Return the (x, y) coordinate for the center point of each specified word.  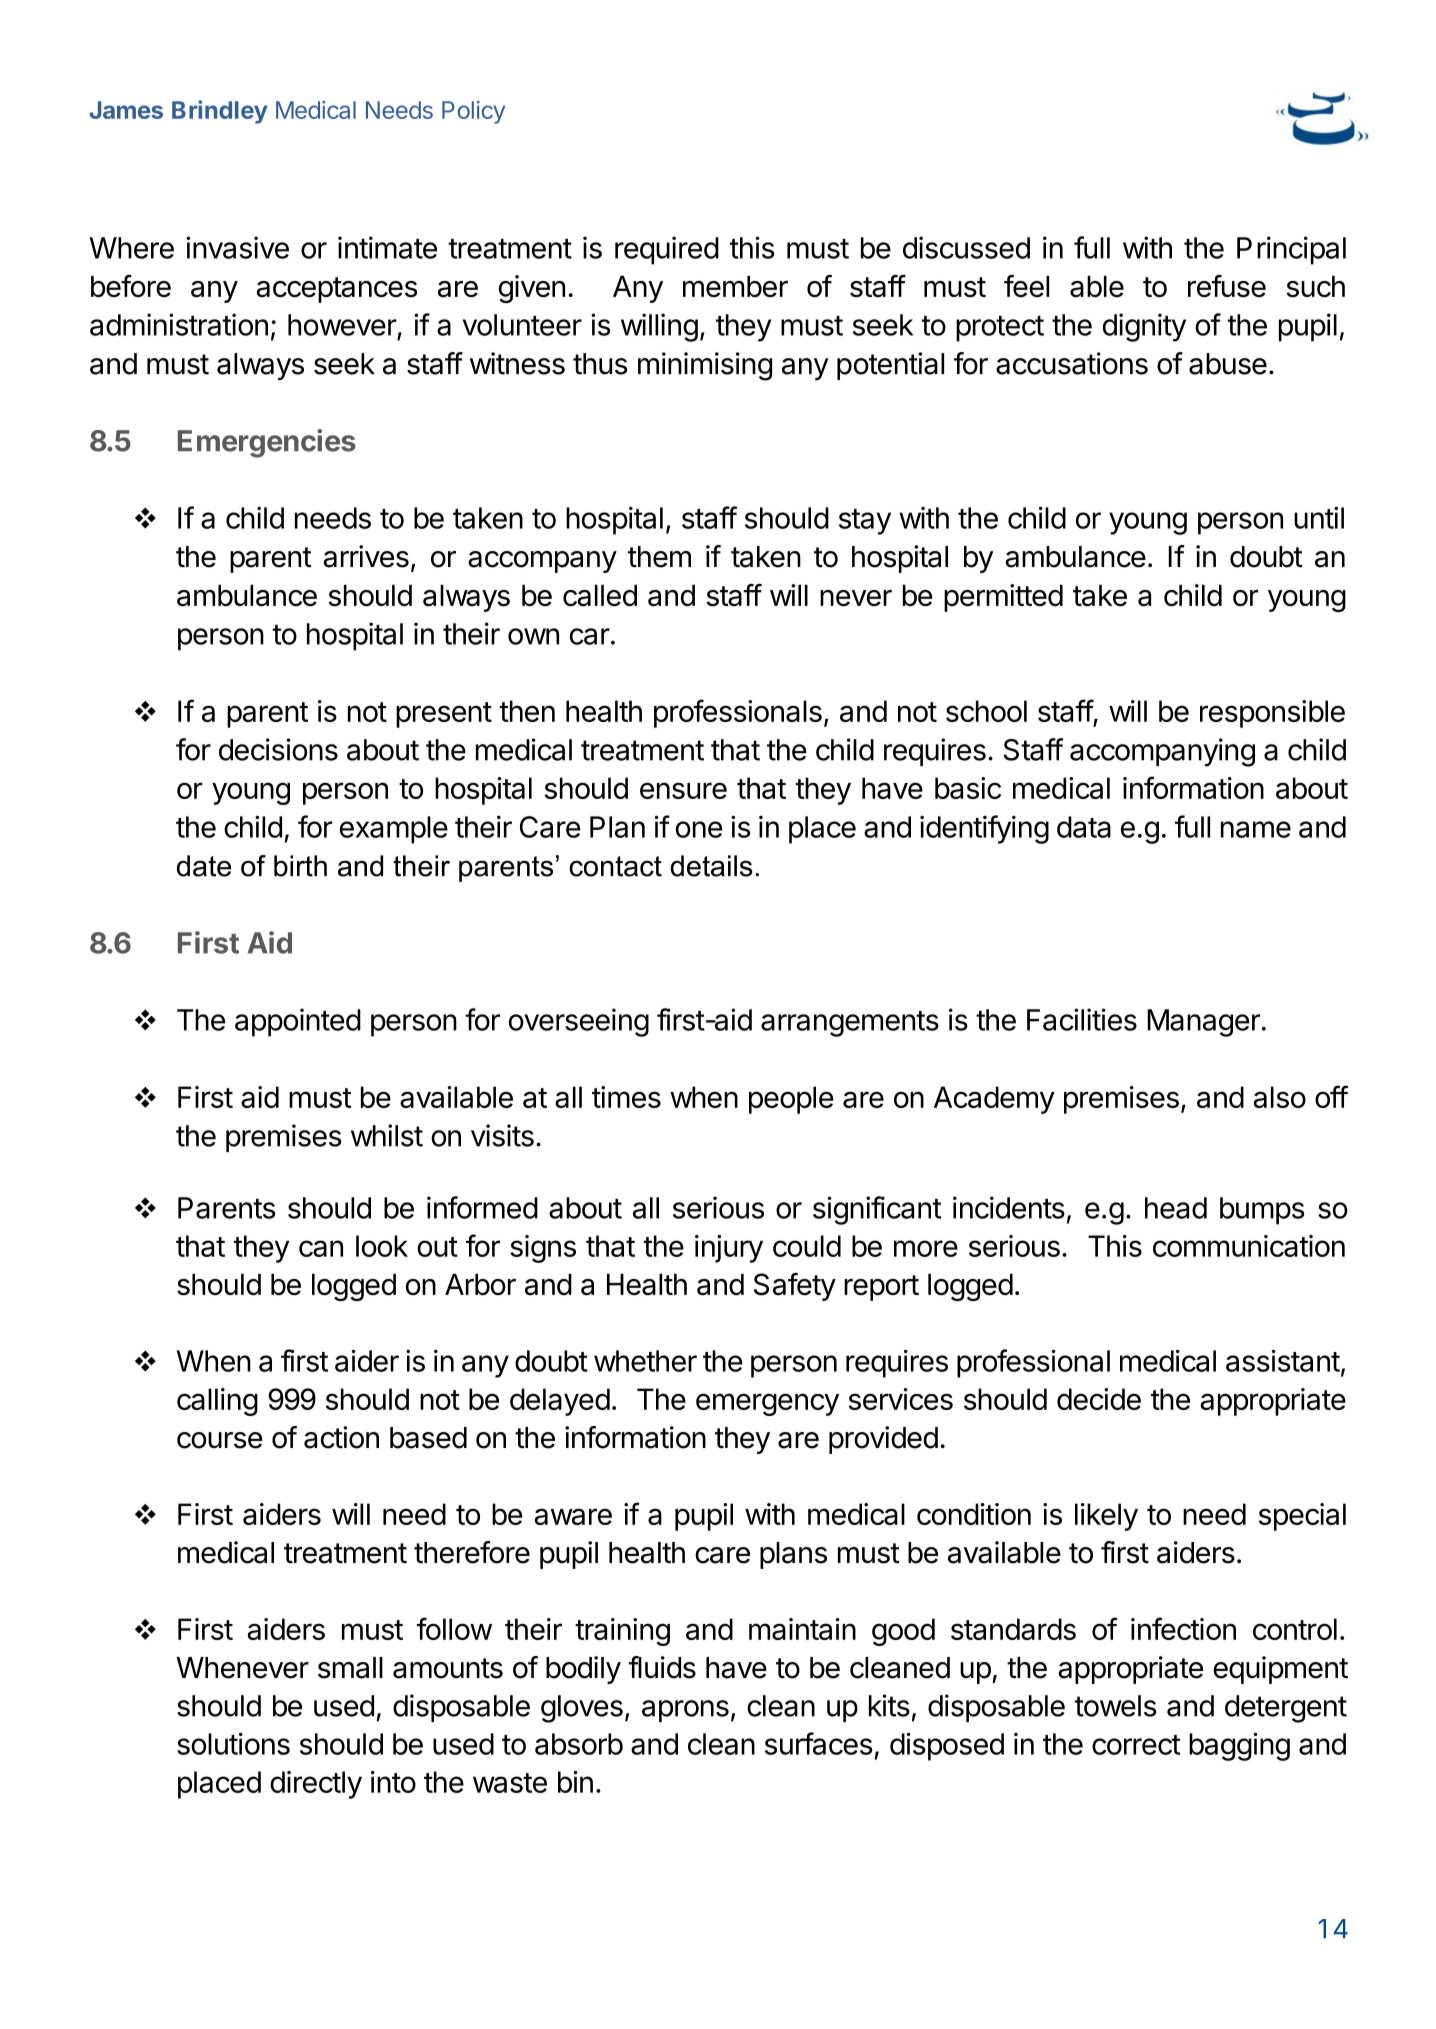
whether (645, 1361)
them (659, 557)
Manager (1203, 1023)
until (1319, 517)
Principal (1291, 250)
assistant (1283, 1360)
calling (217, 1402)
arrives (366, 556)
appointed (298, 1022)
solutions (233, 1743)
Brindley (220, 112)
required (667, 250)
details (711, 866)
